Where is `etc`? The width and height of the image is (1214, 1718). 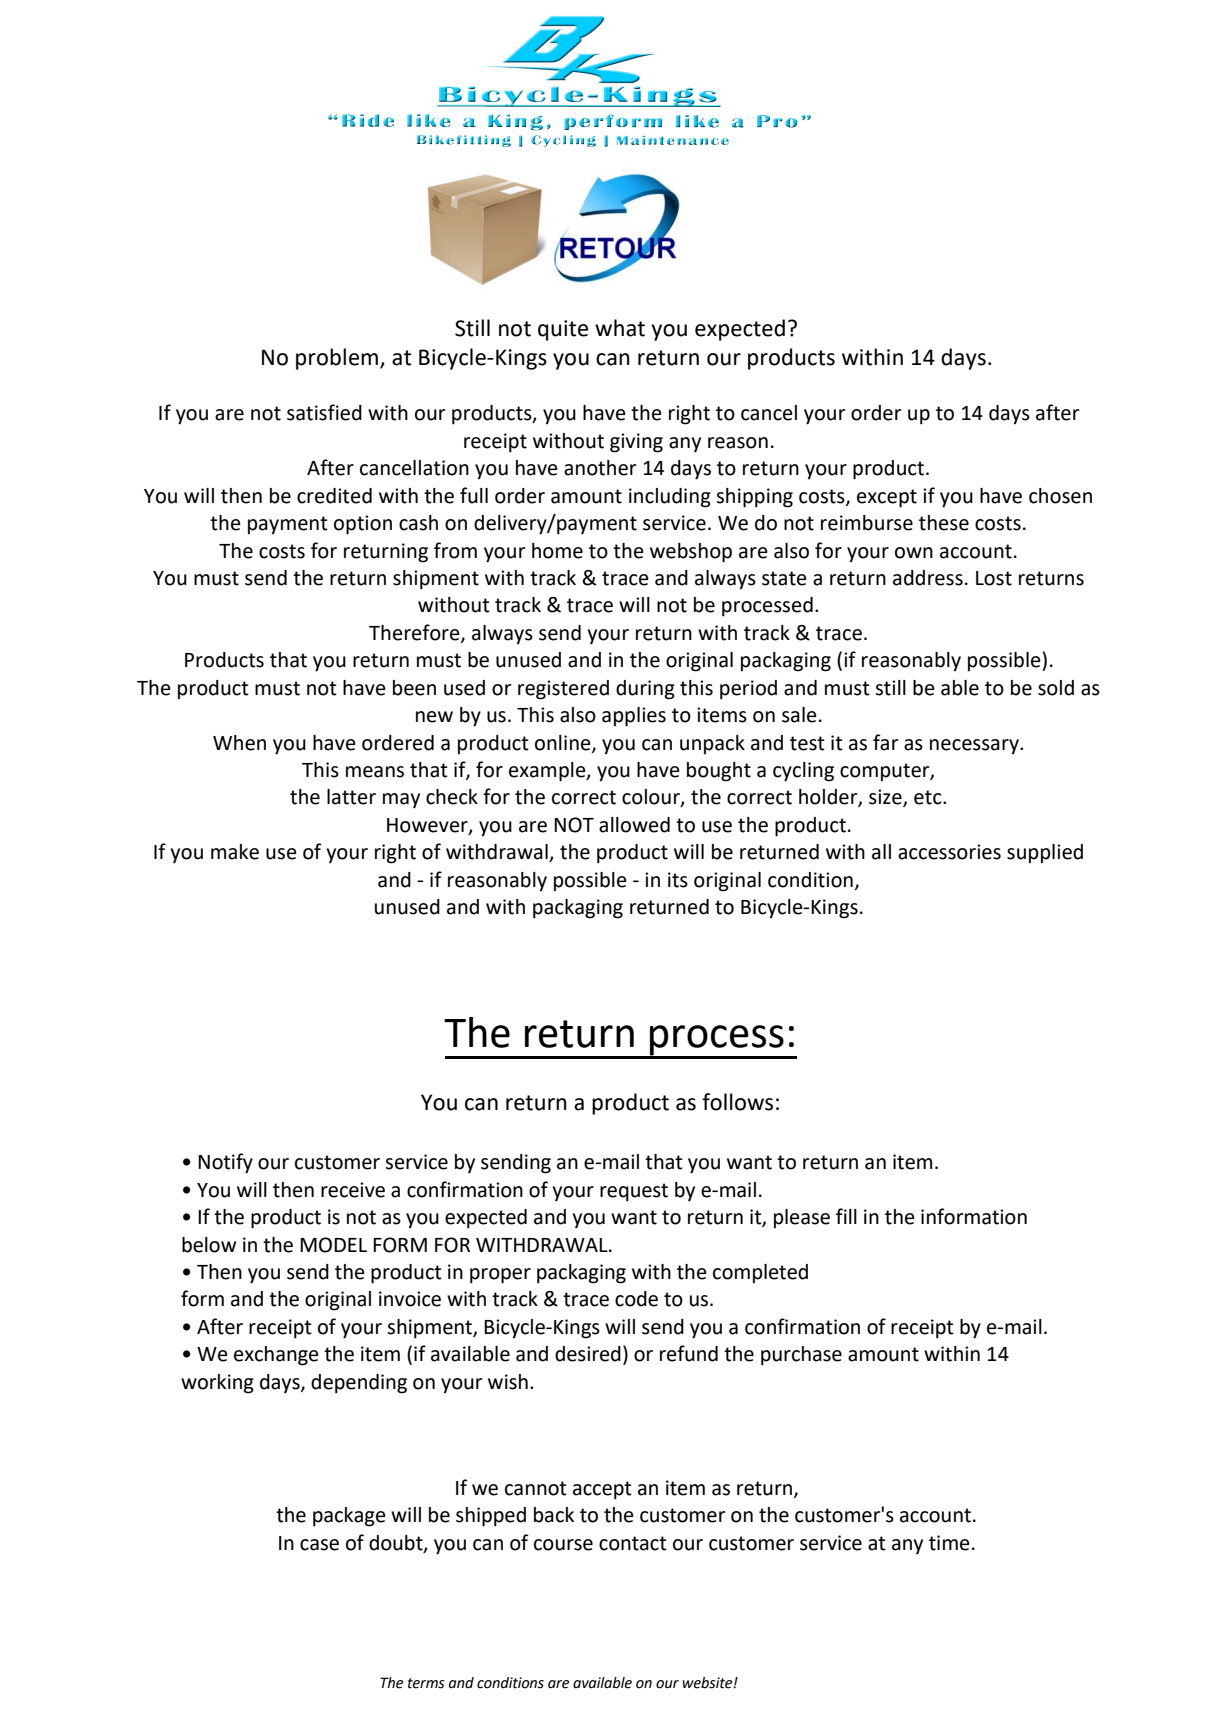
etc is located at coordinates (929, 797).
